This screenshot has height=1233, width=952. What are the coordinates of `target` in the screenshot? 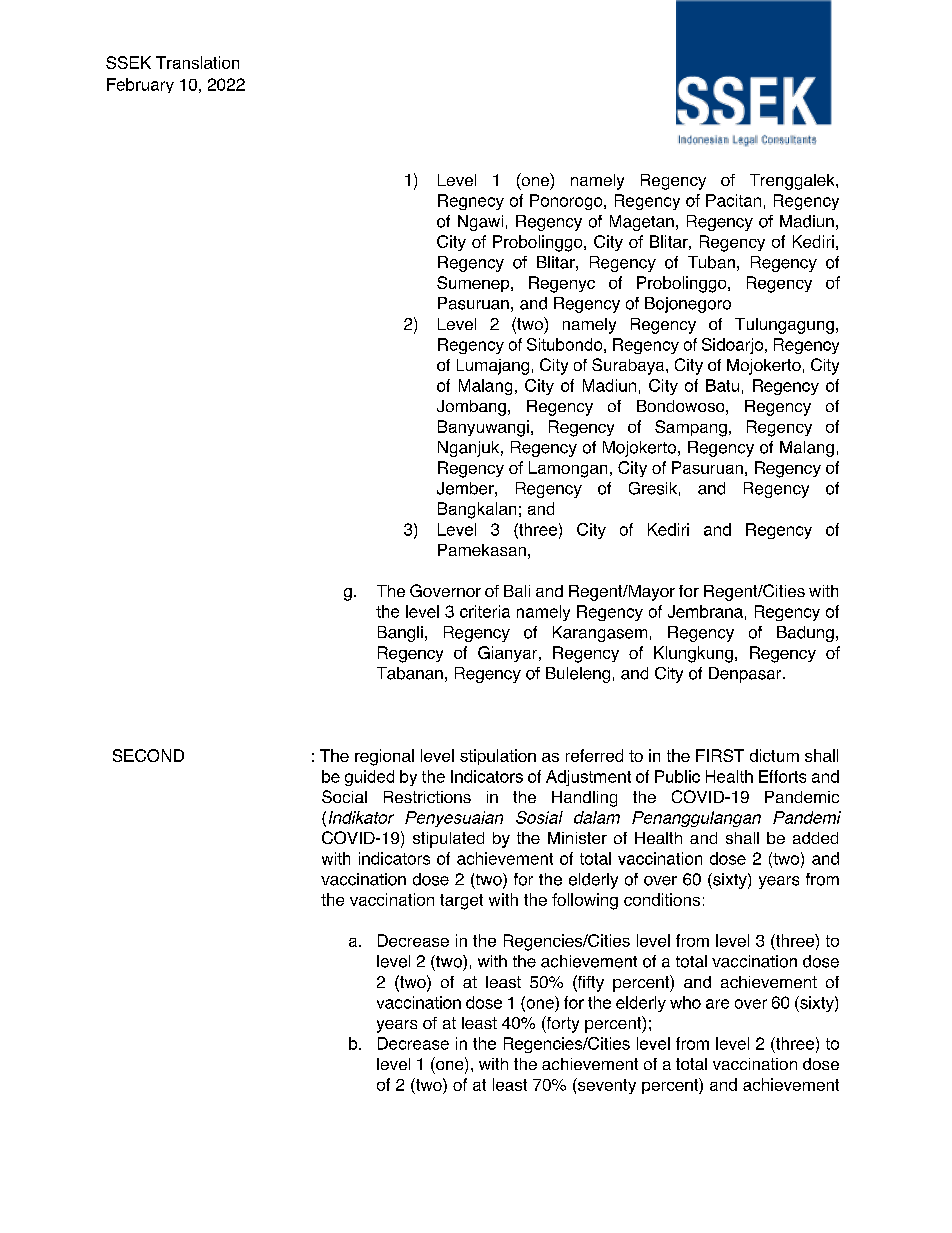 It's located at (461, 902).
